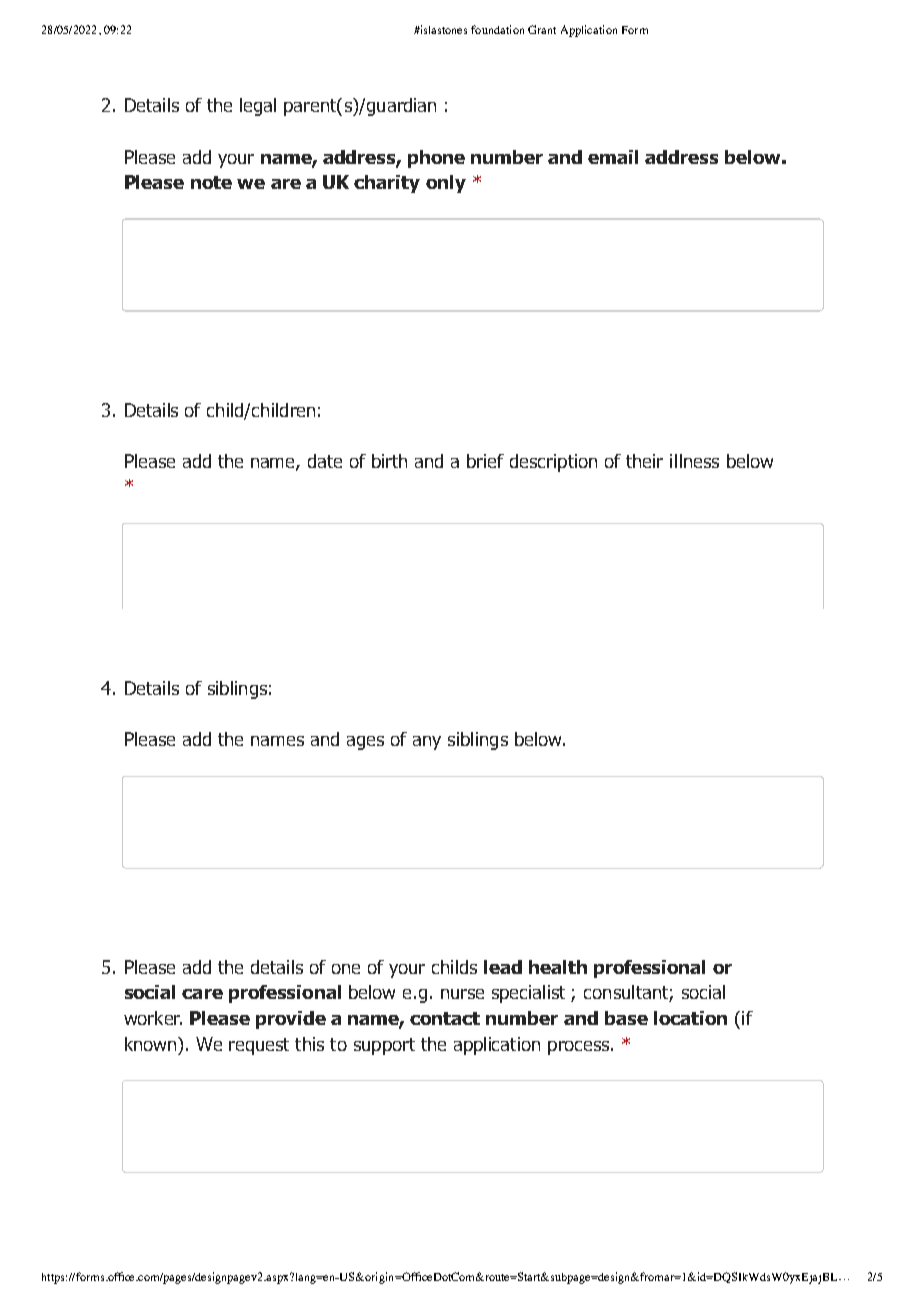 This screenshot has width=924, height=1307. Describe the element at coordinates (644, 461) in the screenshot. I see `their` at that location.
